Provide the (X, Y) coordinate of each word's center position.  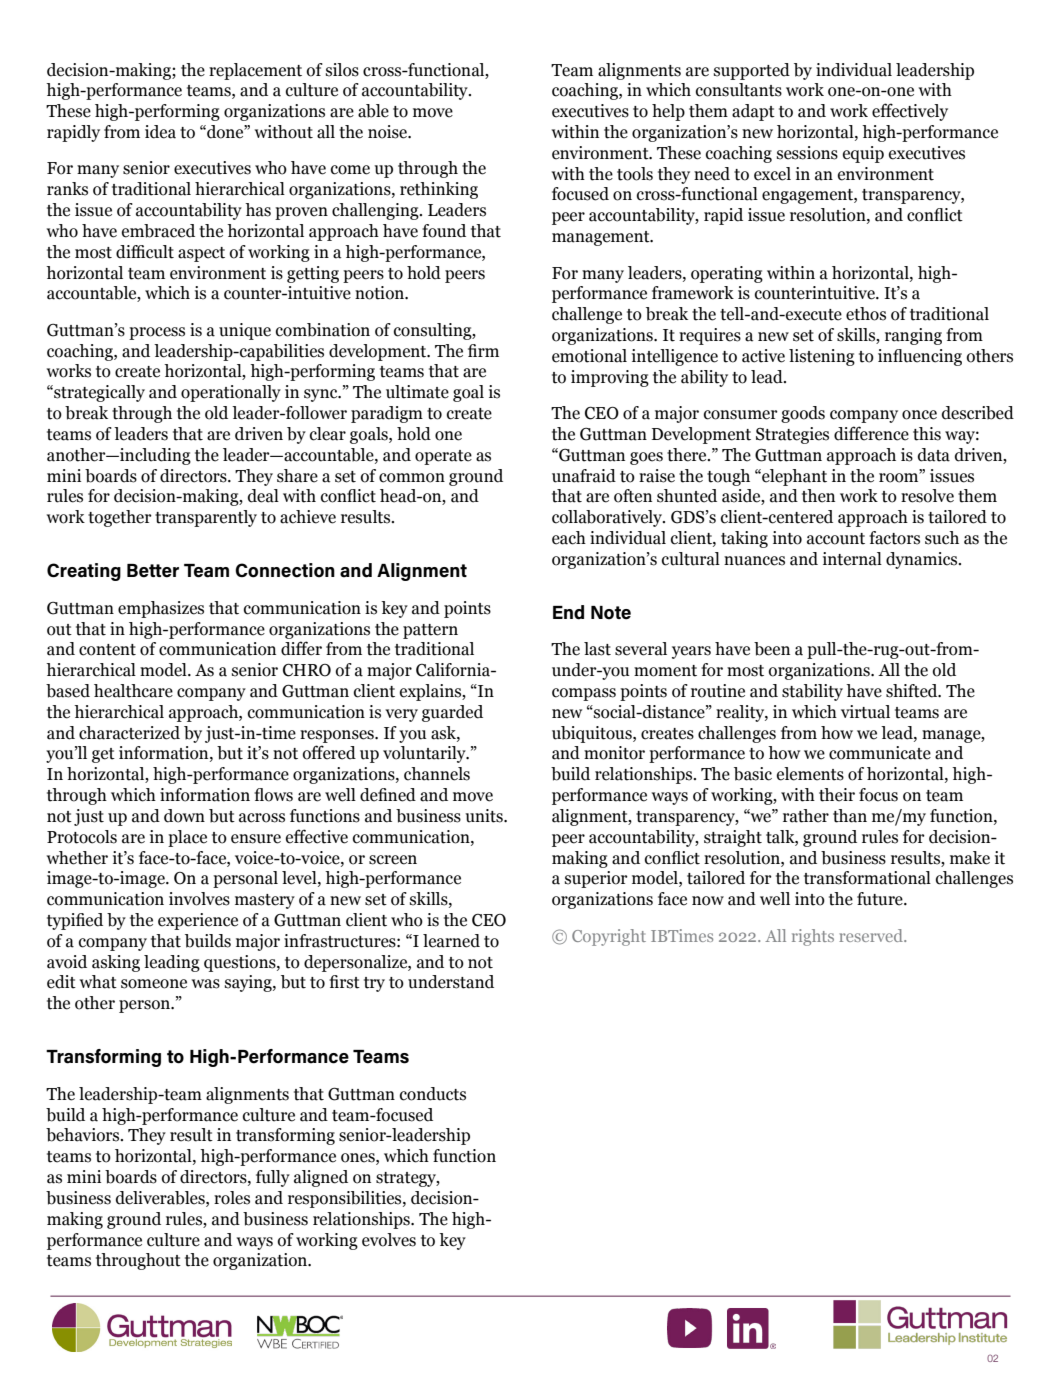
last (597, 649)
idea (160, 132)
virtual (865, 712)
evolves (389, 1240)
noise (388, 132)
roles (232, 1198)
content (107, 650)
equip (863, 154)
